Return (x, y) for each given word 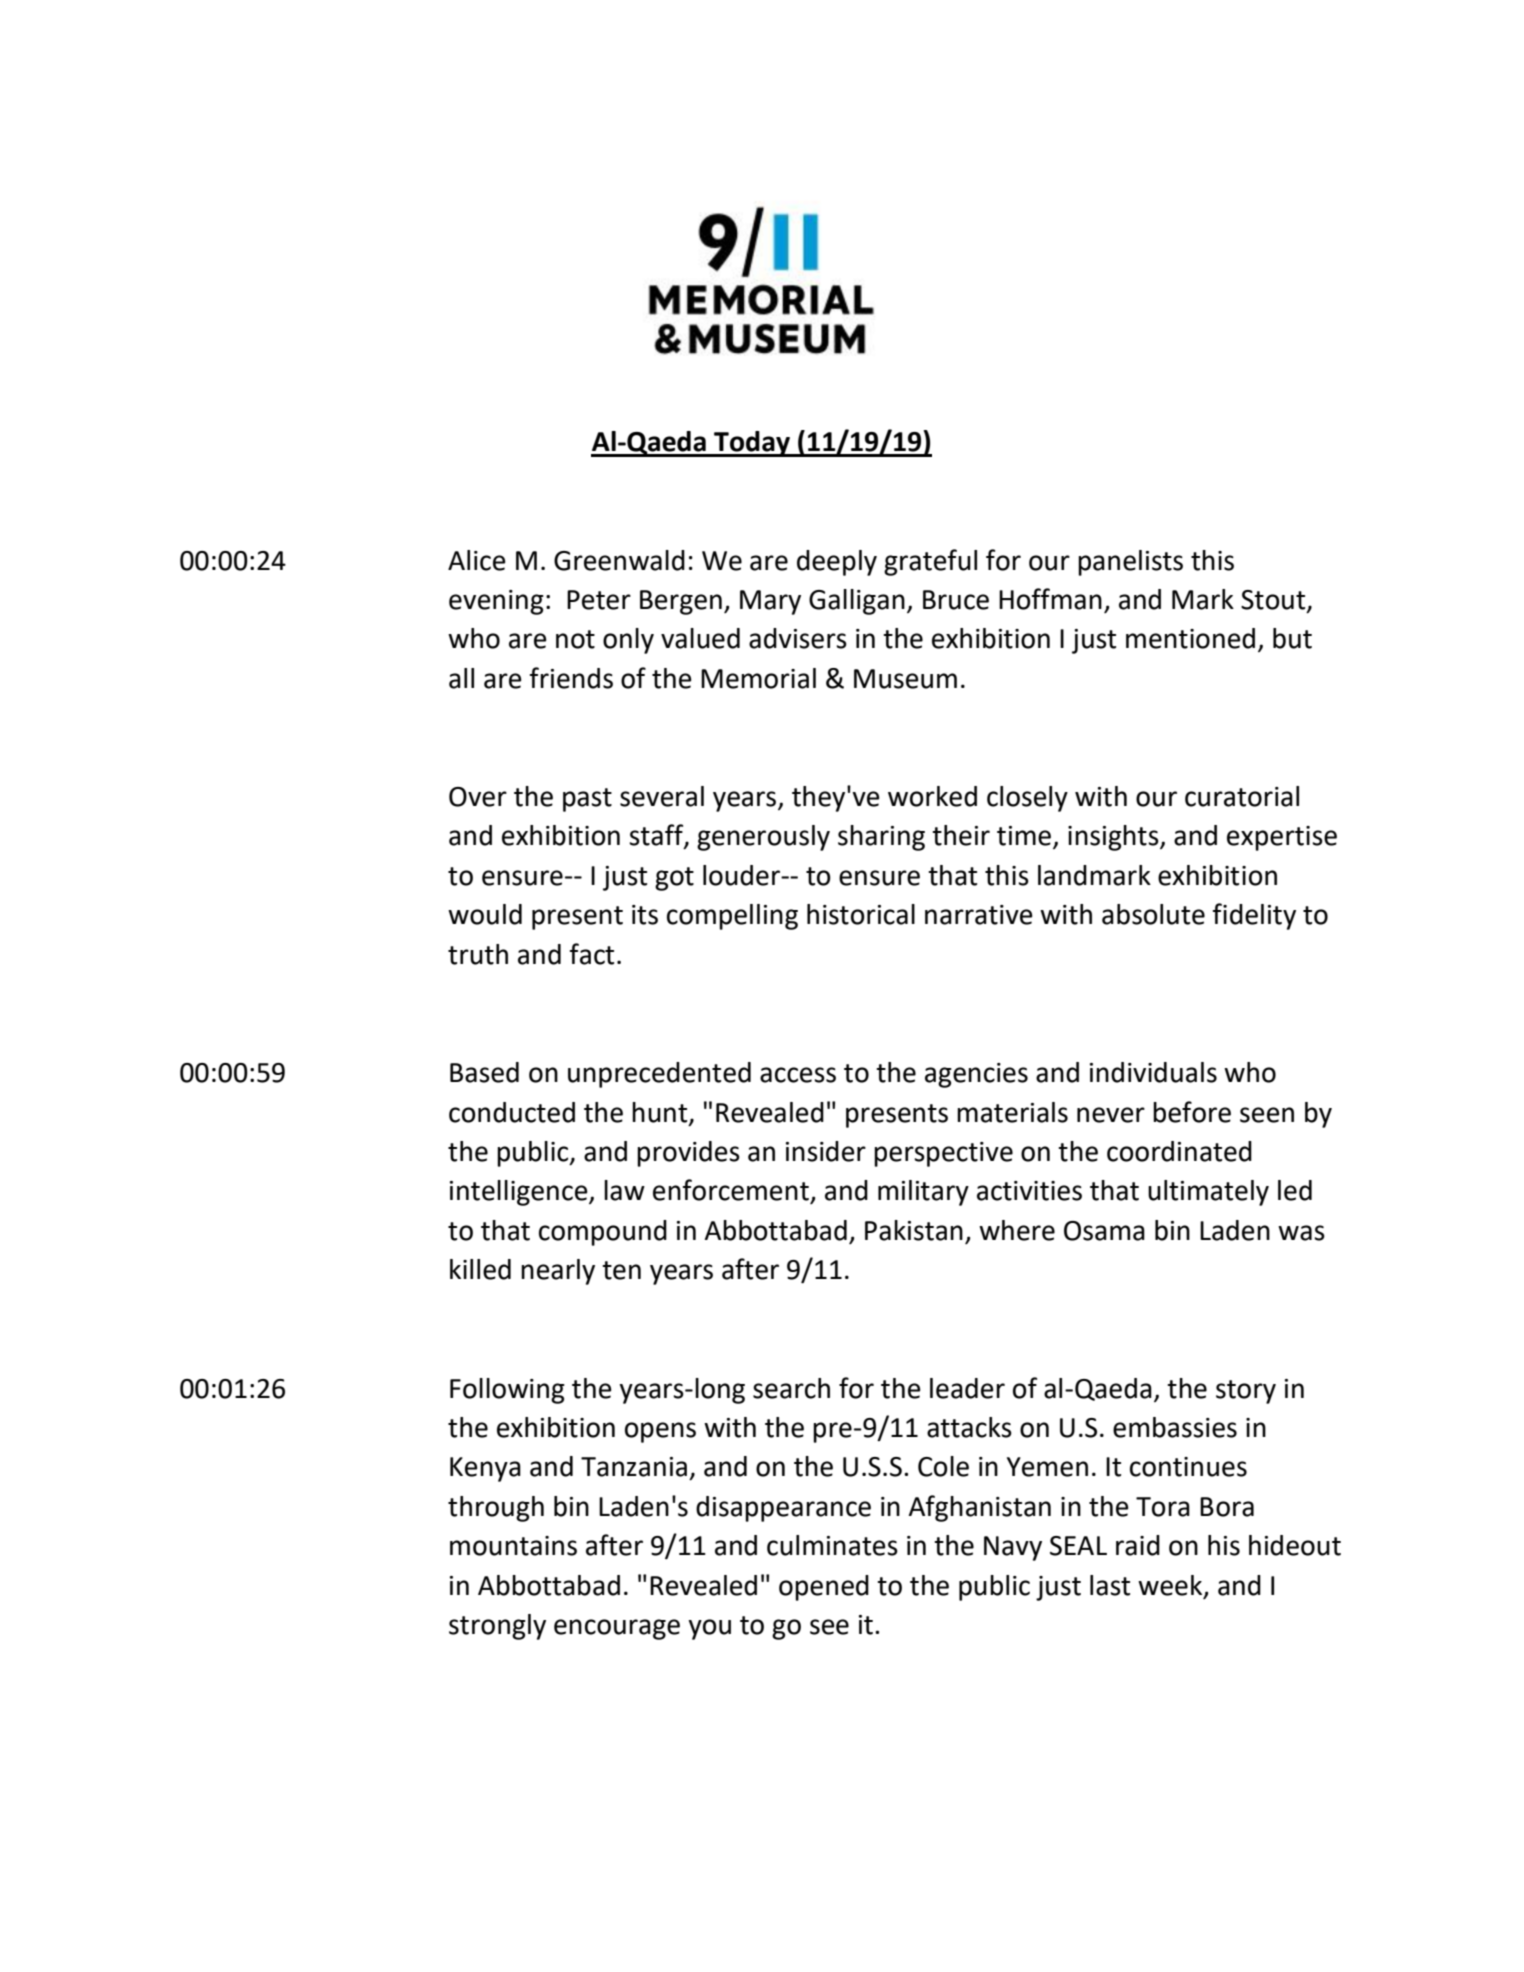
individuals (1153, 1072)
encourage (617, 1629)
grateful (930, 562)
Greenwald (619, 560)
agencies (976, 1075)
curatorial (1242, 796)
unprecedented (659, 1075)
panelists (1130, 563)
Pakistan (914, 1230)
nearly (558, 1272)
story (1246, 1392)
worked (932, 796)
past (587, 800)
